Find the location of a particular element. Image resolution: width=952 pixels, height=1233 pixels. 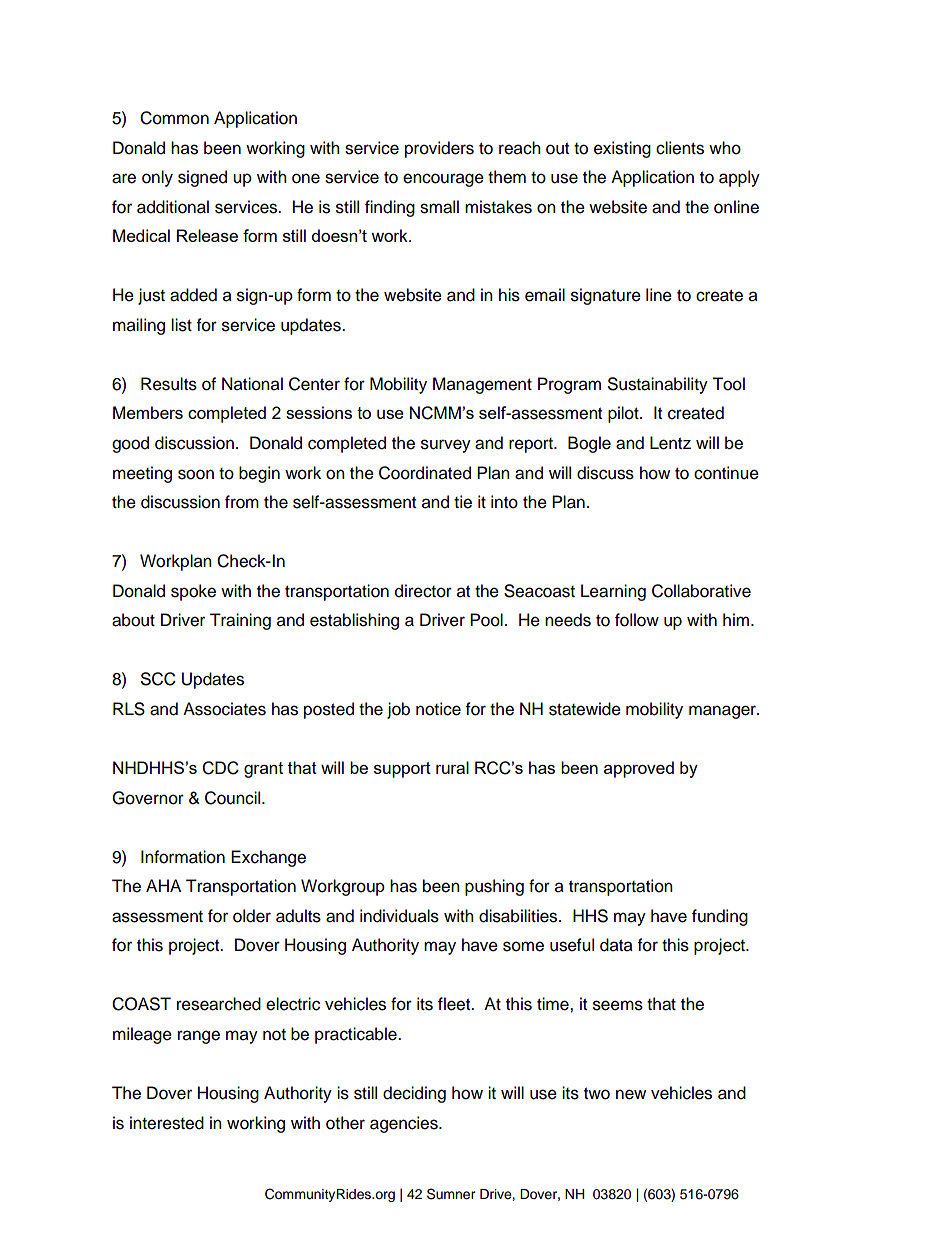

funding is located at coordinates (720, 917).
